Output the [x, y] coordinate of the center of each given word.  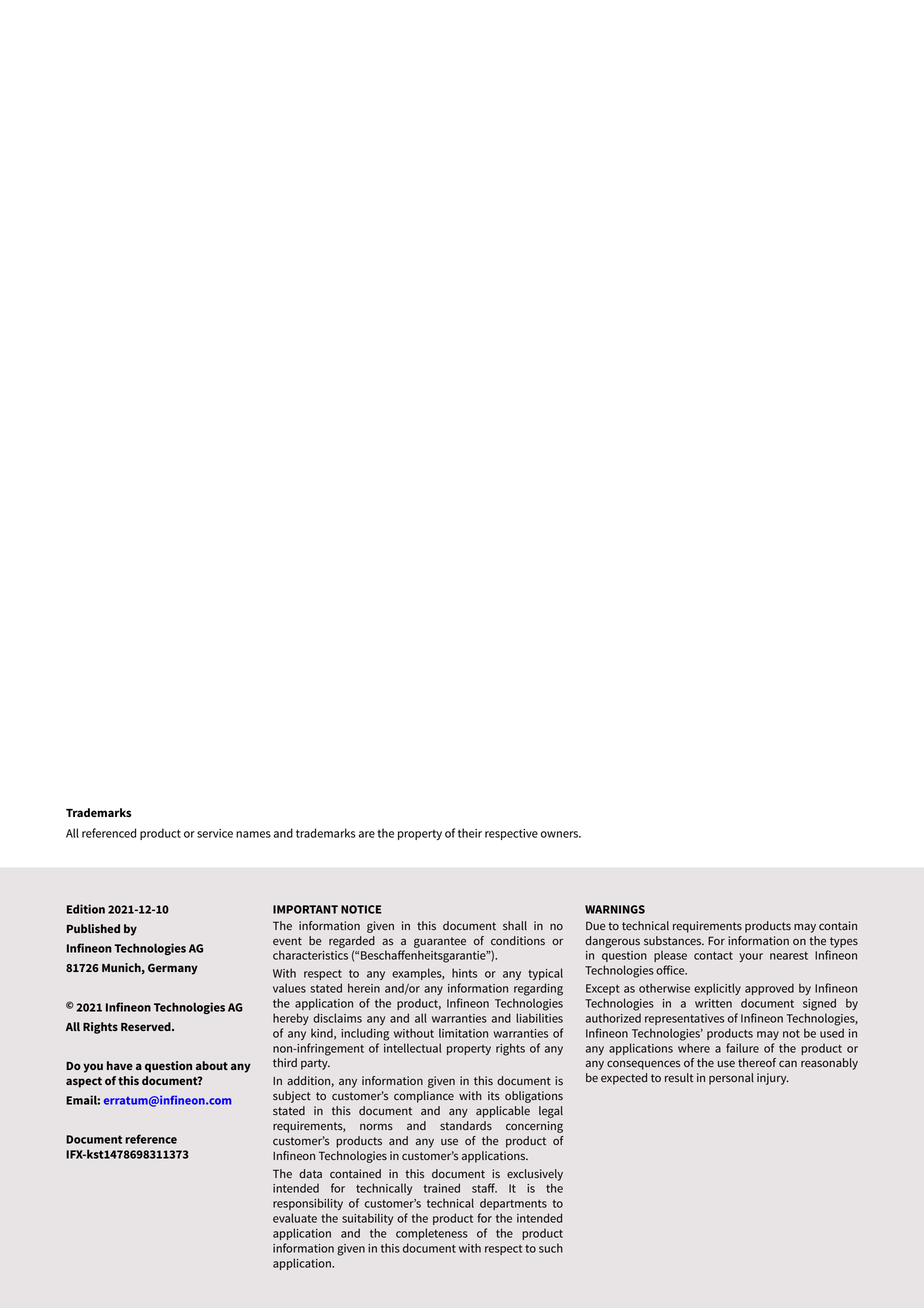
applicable [503, 1112]
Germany [173, 969]
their [470, 833]
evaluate [295, 1218]
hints [464, 973]
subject [292, 1097]
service [215, 833]
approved [769, 989]
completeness [432, 1234]
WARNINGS [615, 909]
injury [773, 1079]
